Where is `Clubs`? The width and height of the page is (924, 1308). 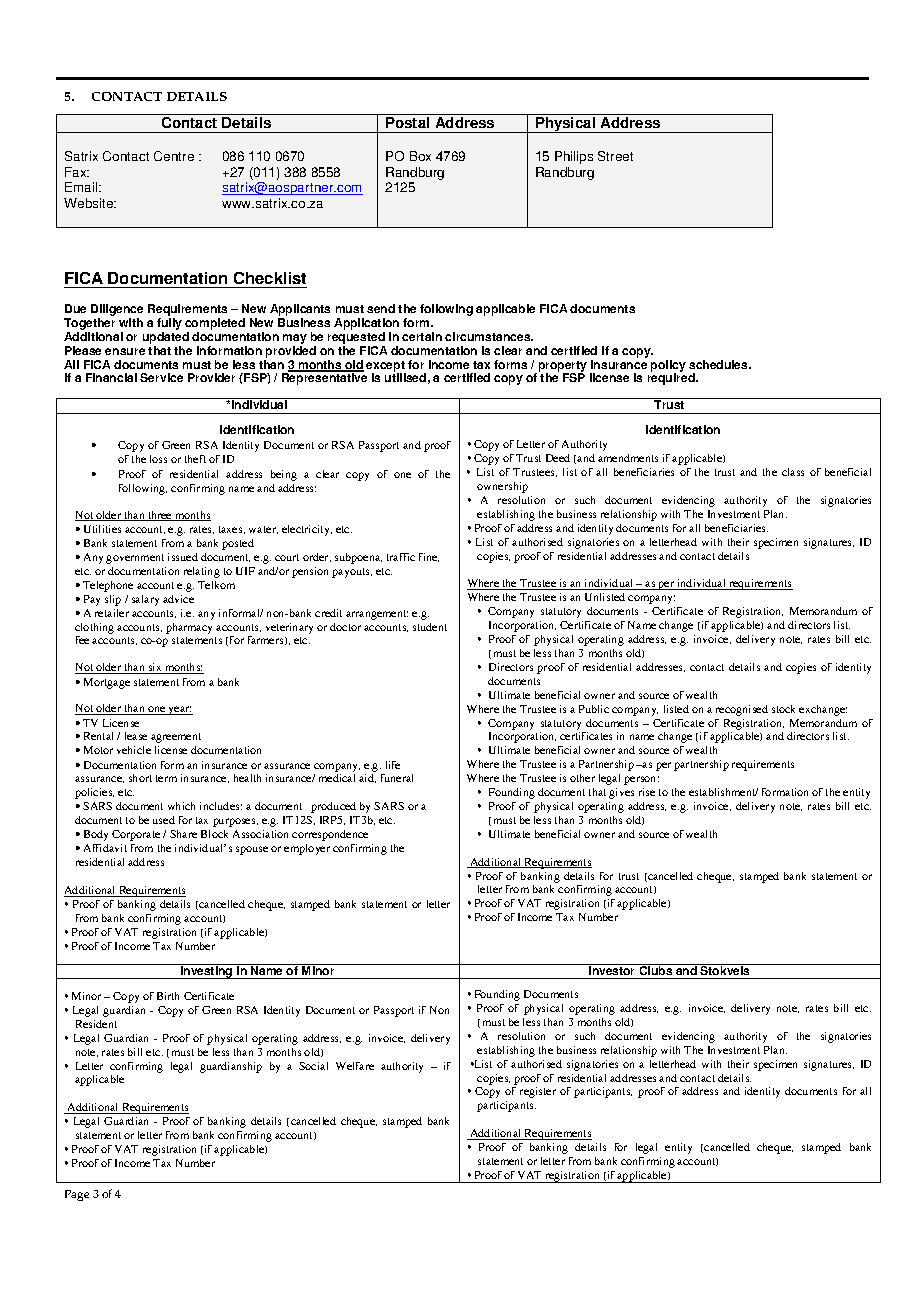 Clubs is located at coordinates (656, 969).
